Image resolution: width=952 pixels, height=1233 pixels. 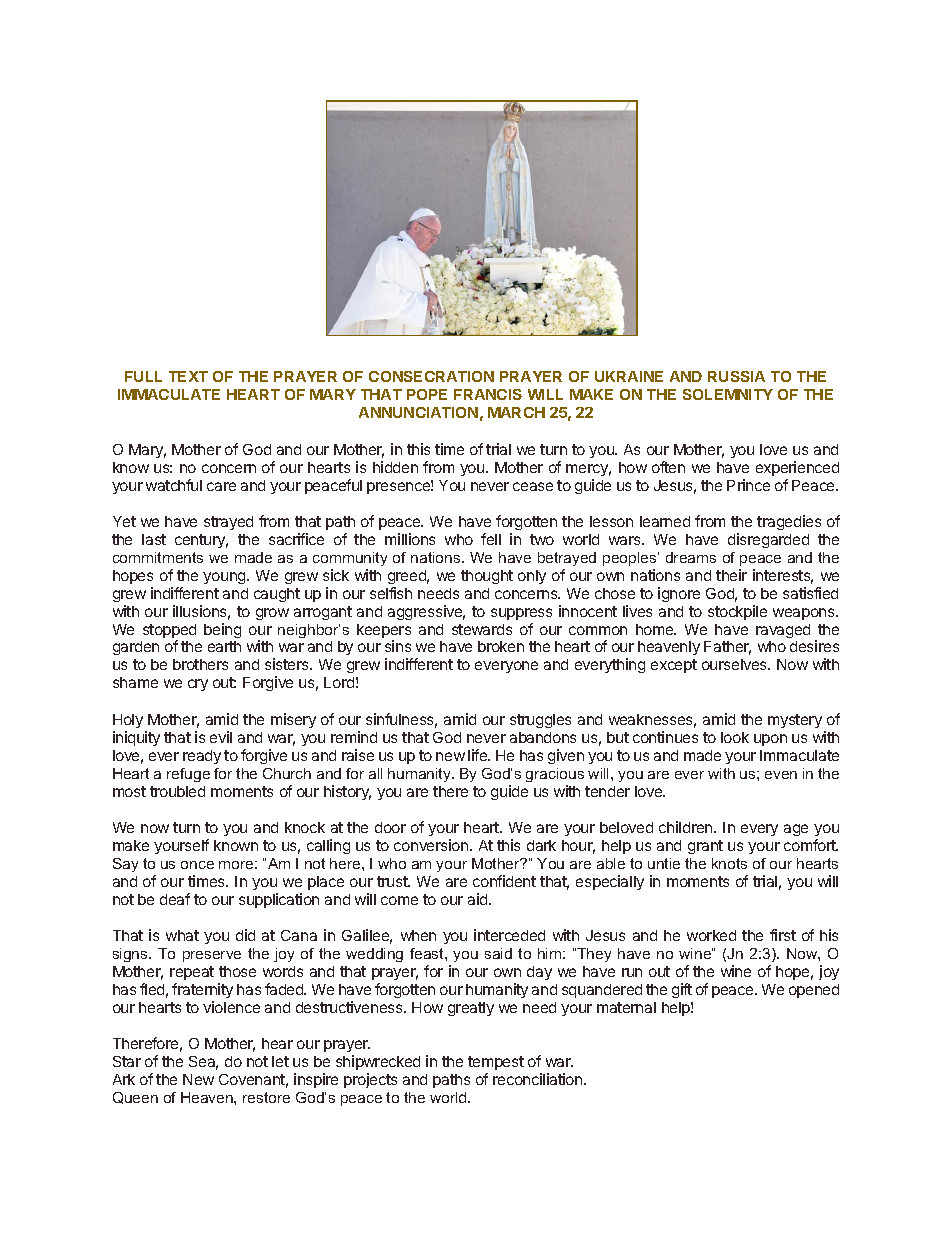 What do you see at coordinates (488, 394) in the screenshot?
I see `FRANCIS` at bounding box center [488, 394].
